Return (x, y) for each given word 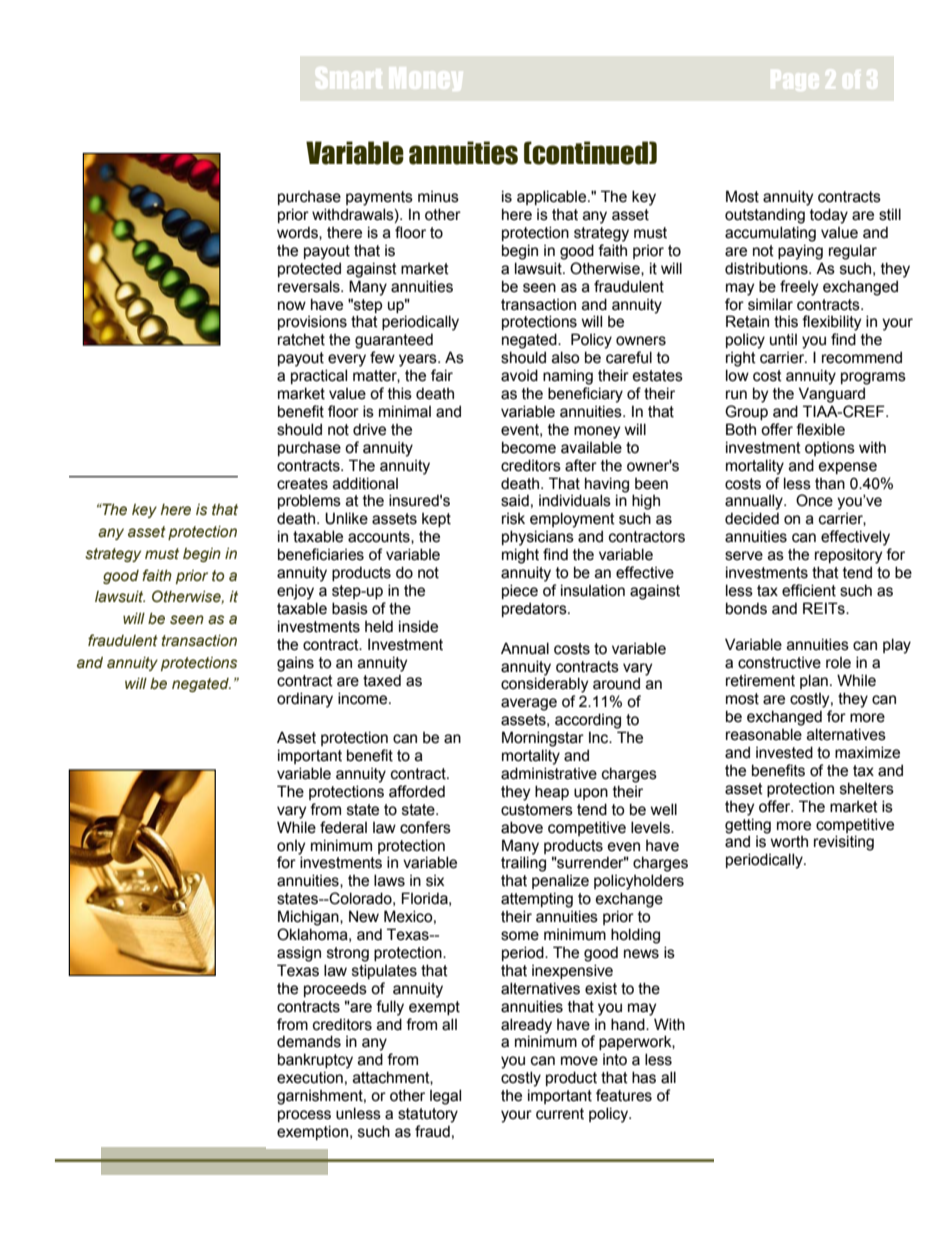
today (829, 216)
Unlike (346, 518)
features (624, 1095)
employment (572, 520)
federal (343, 827)
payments (379, 198)
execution (310, 1077)
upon (591, 794)
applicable (553, 197)
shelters (867, 788)
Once (814, 500)
